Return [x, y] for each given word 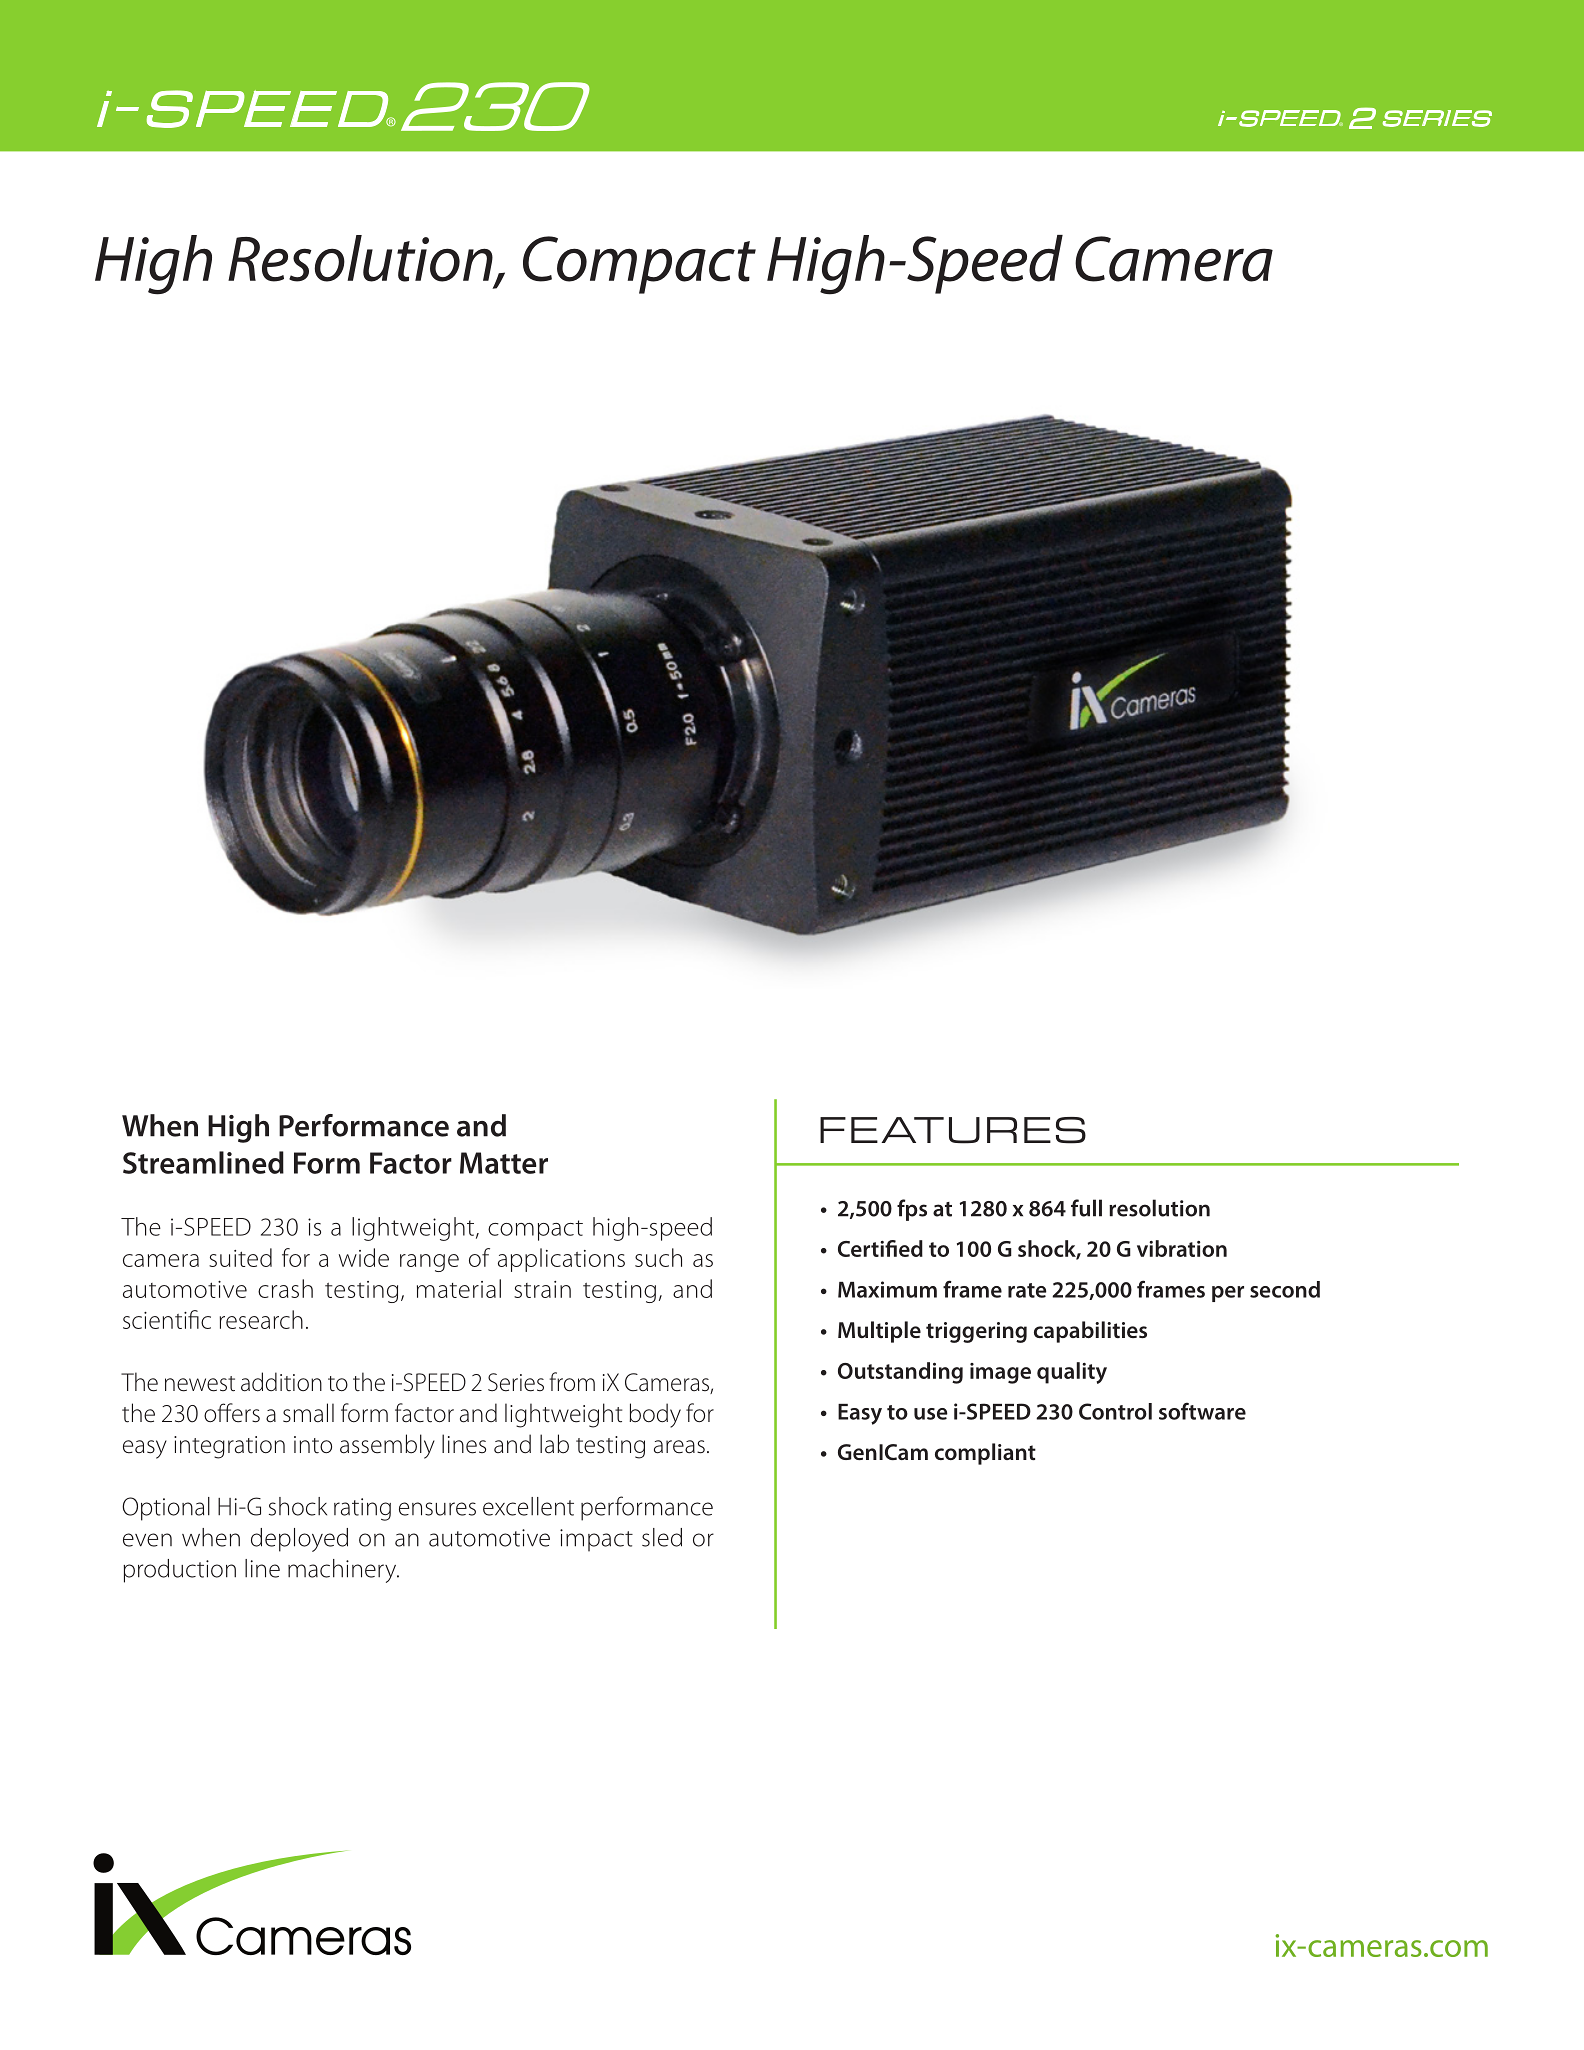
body [655, 1415]
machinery [343, 1571]
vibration [1182, 1248]
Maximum [887, 1289]
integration [229, 1447]
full [1086, 1208]
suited [240, 1257]
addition [281, 1382]
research [261, 1319]
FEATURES [953, 1130]
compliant [985, 1454]
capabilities [1090, 1332]
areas [679, 1447]
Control [1115, 1411]
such [658, 1257]
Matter [504, 1163]
